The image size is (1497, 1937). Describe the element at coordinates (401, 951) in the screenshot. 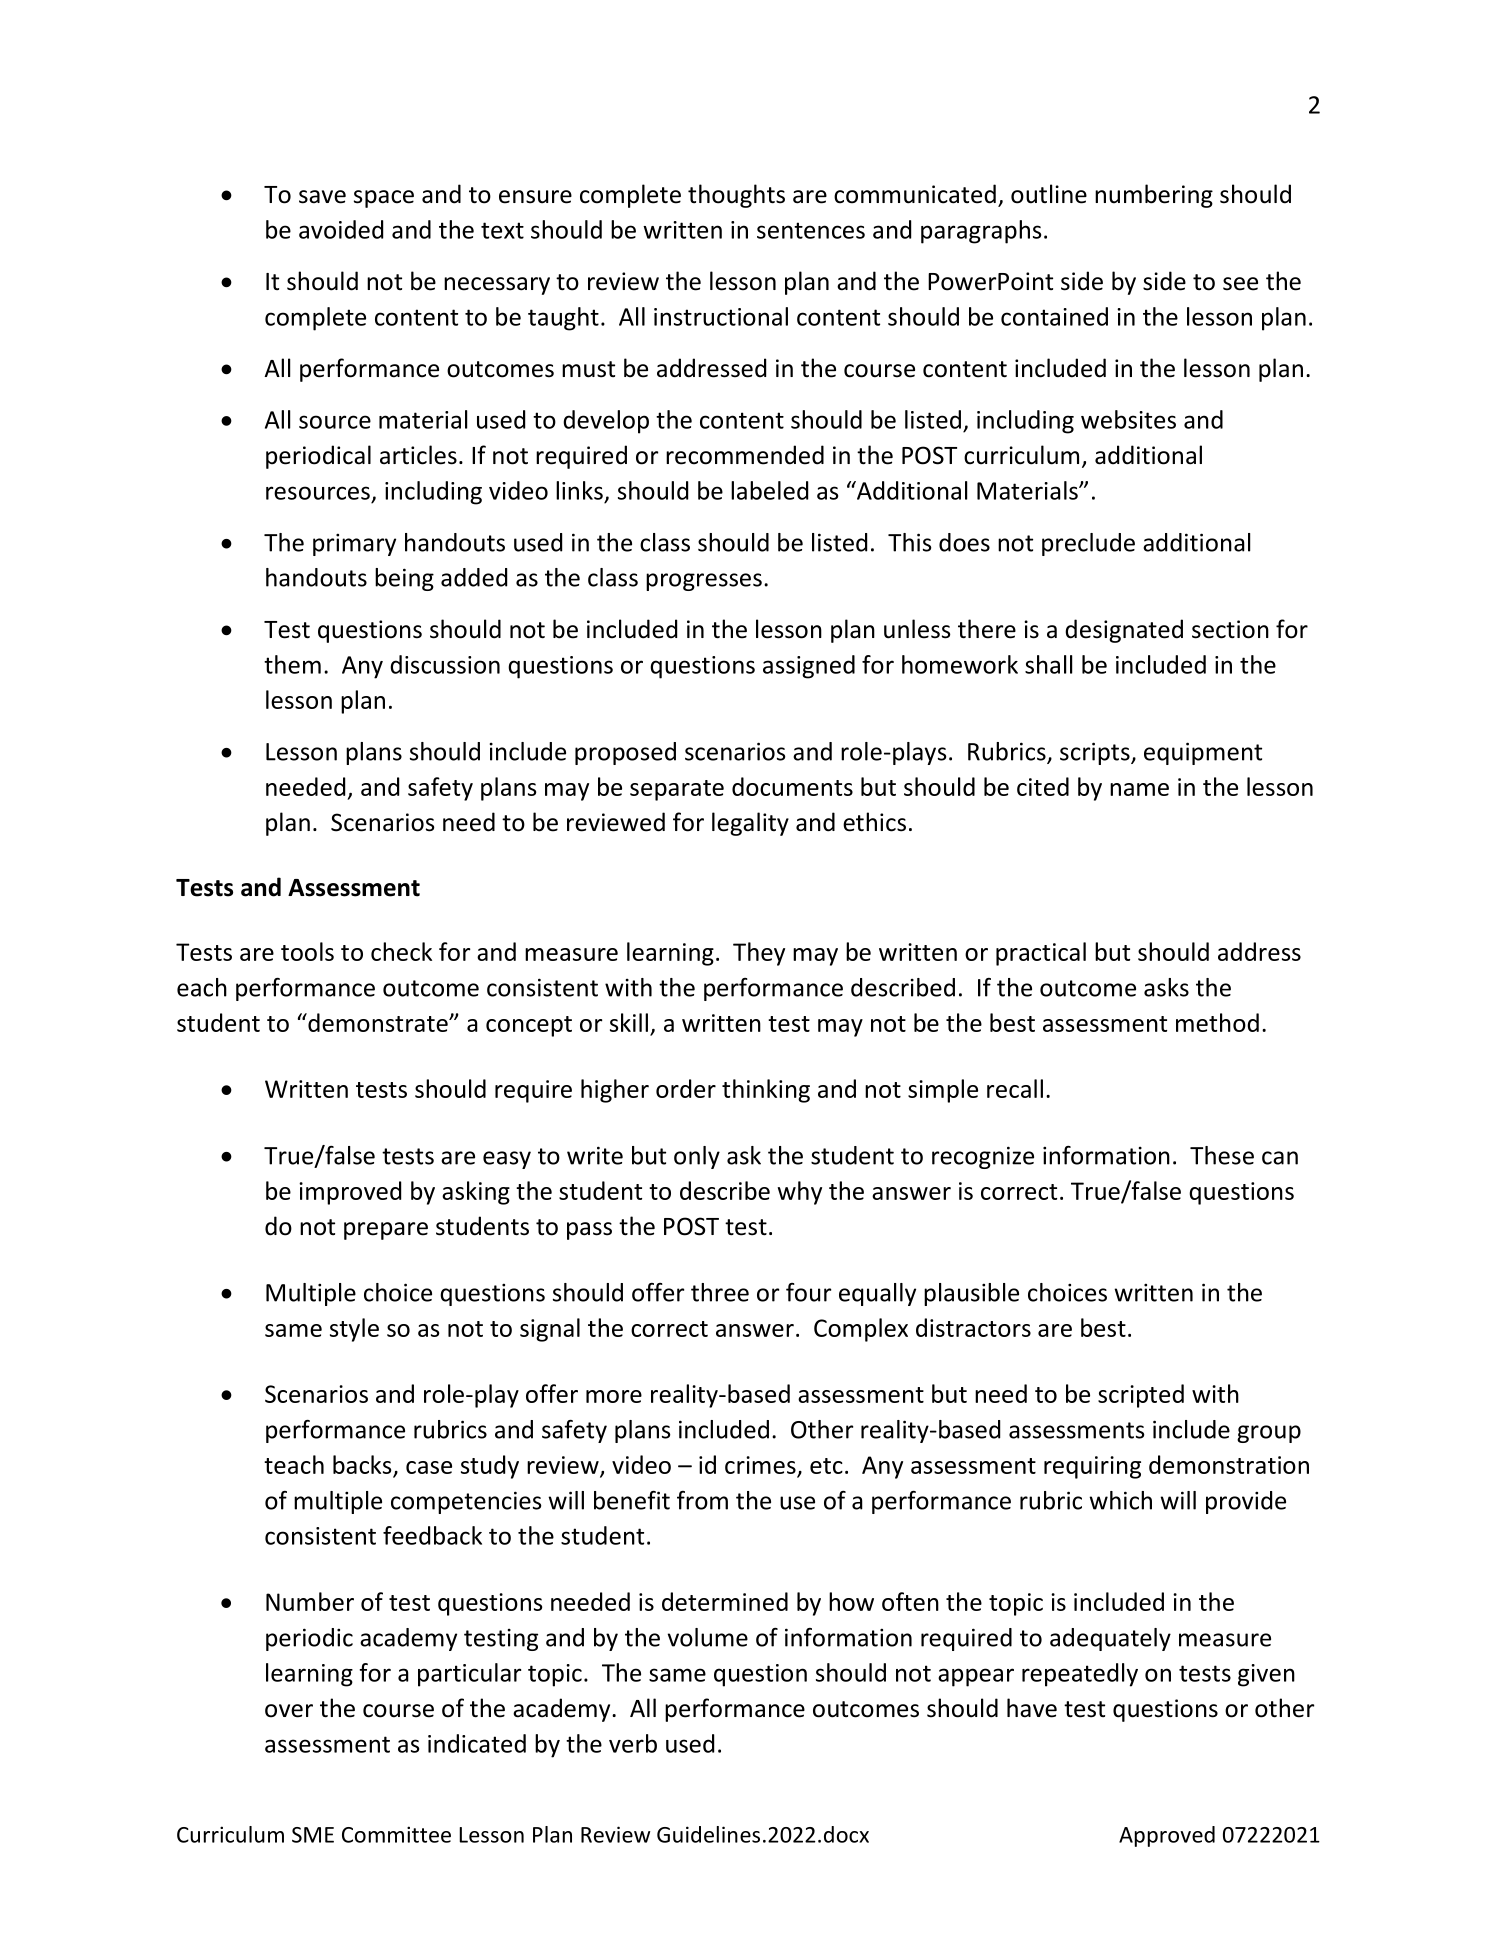

I see `check` at that location.
